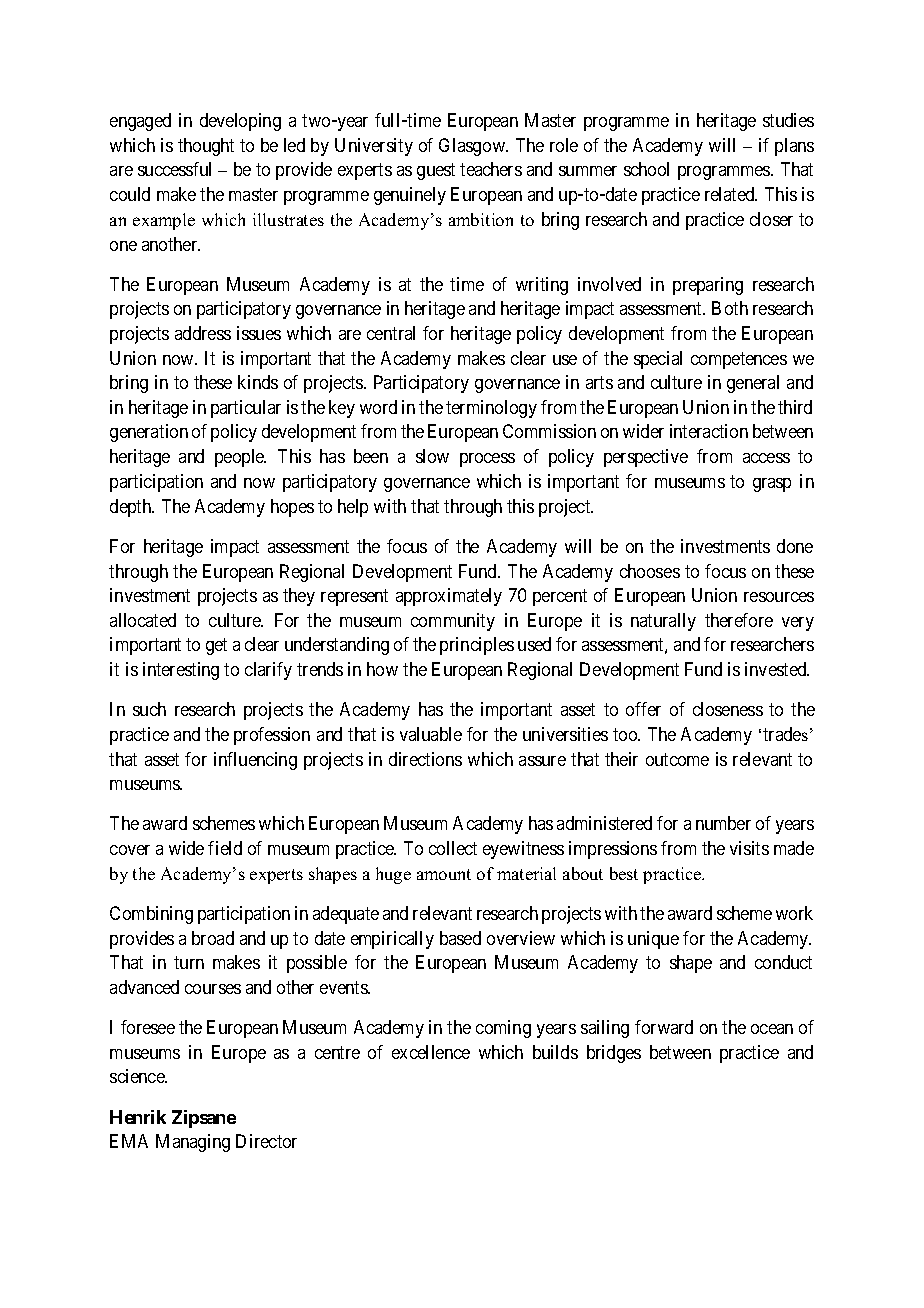 Image resolution: width=924 pixels, height=1308 pixels. What do you see at coordinates (216, 647) in the screenshot?
I see `get` at bounding box center [216, 647].
